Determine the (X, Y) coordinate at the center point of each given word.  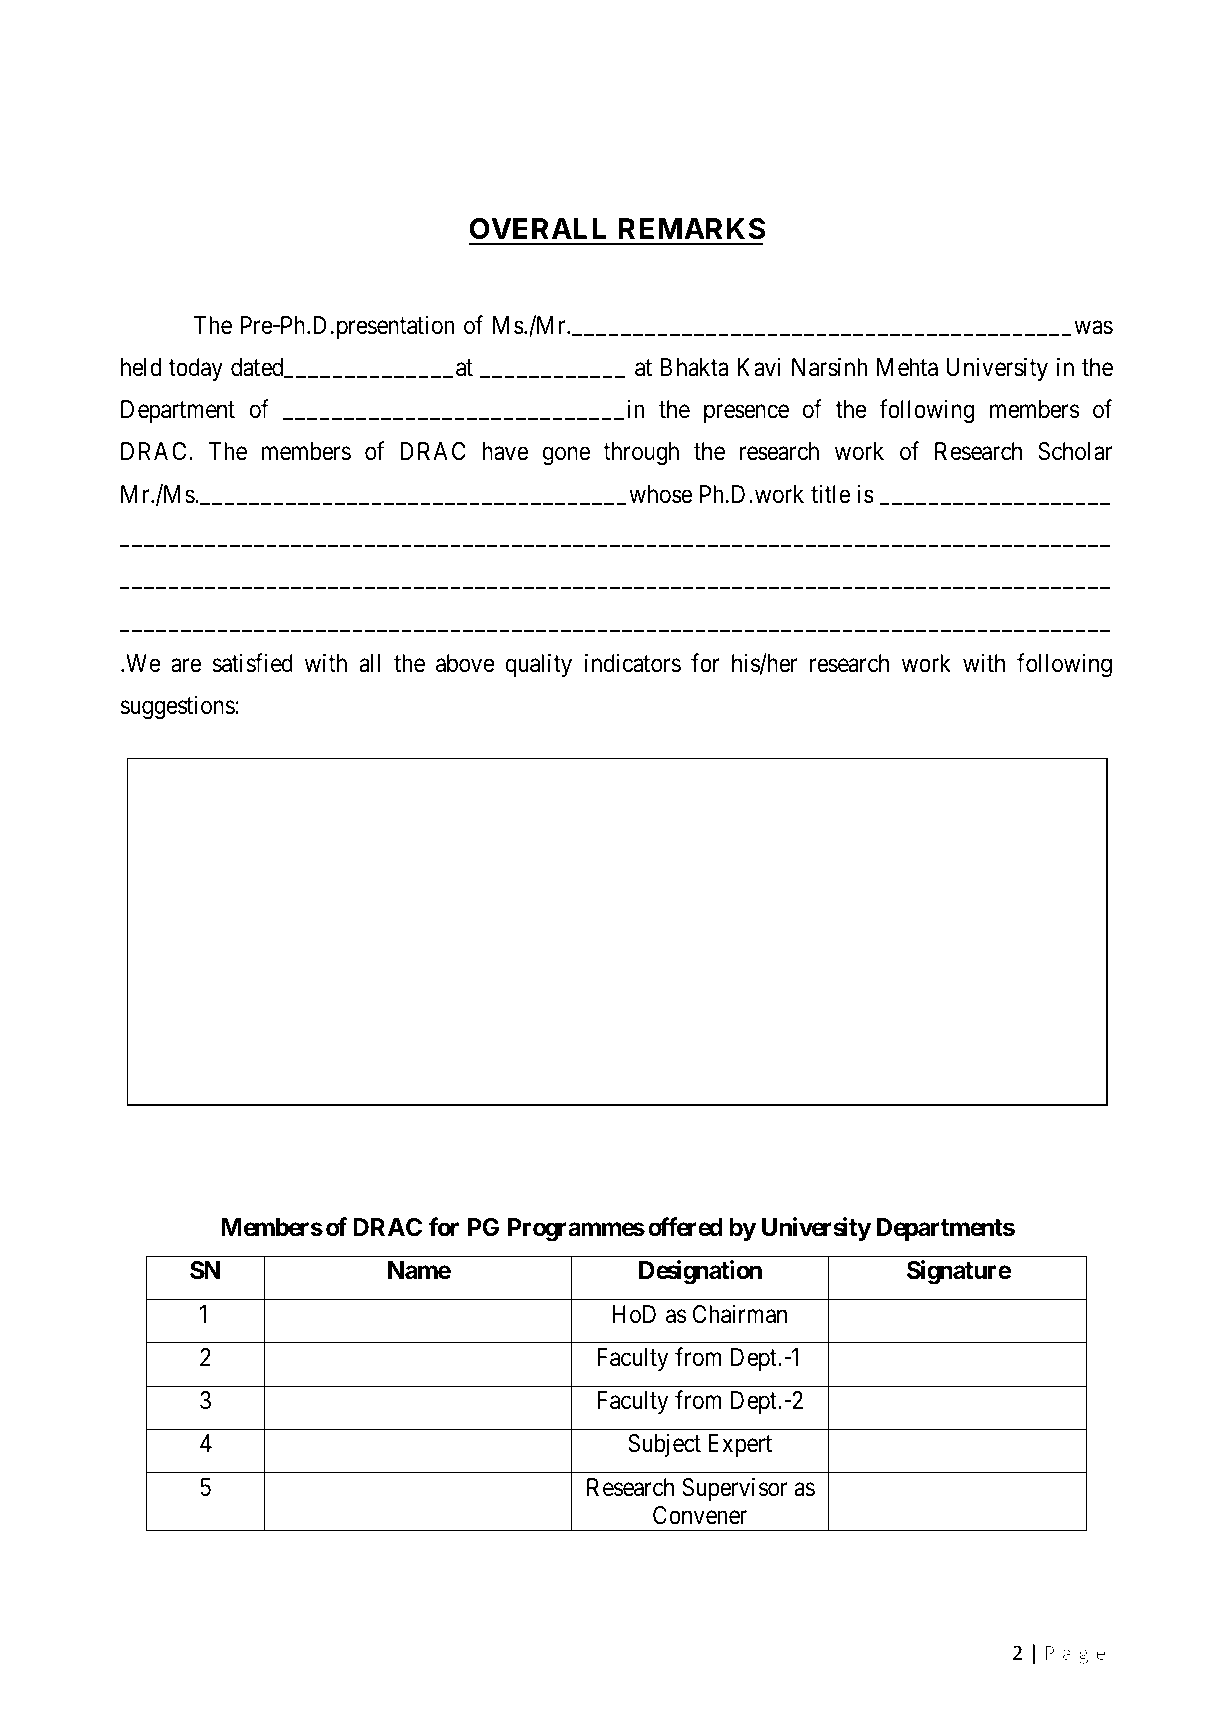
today (196, 369)
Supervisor (735, 1489)
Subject (664, 1445)
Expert (740, 1445)
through (641, 454)
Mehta (907, 367)
